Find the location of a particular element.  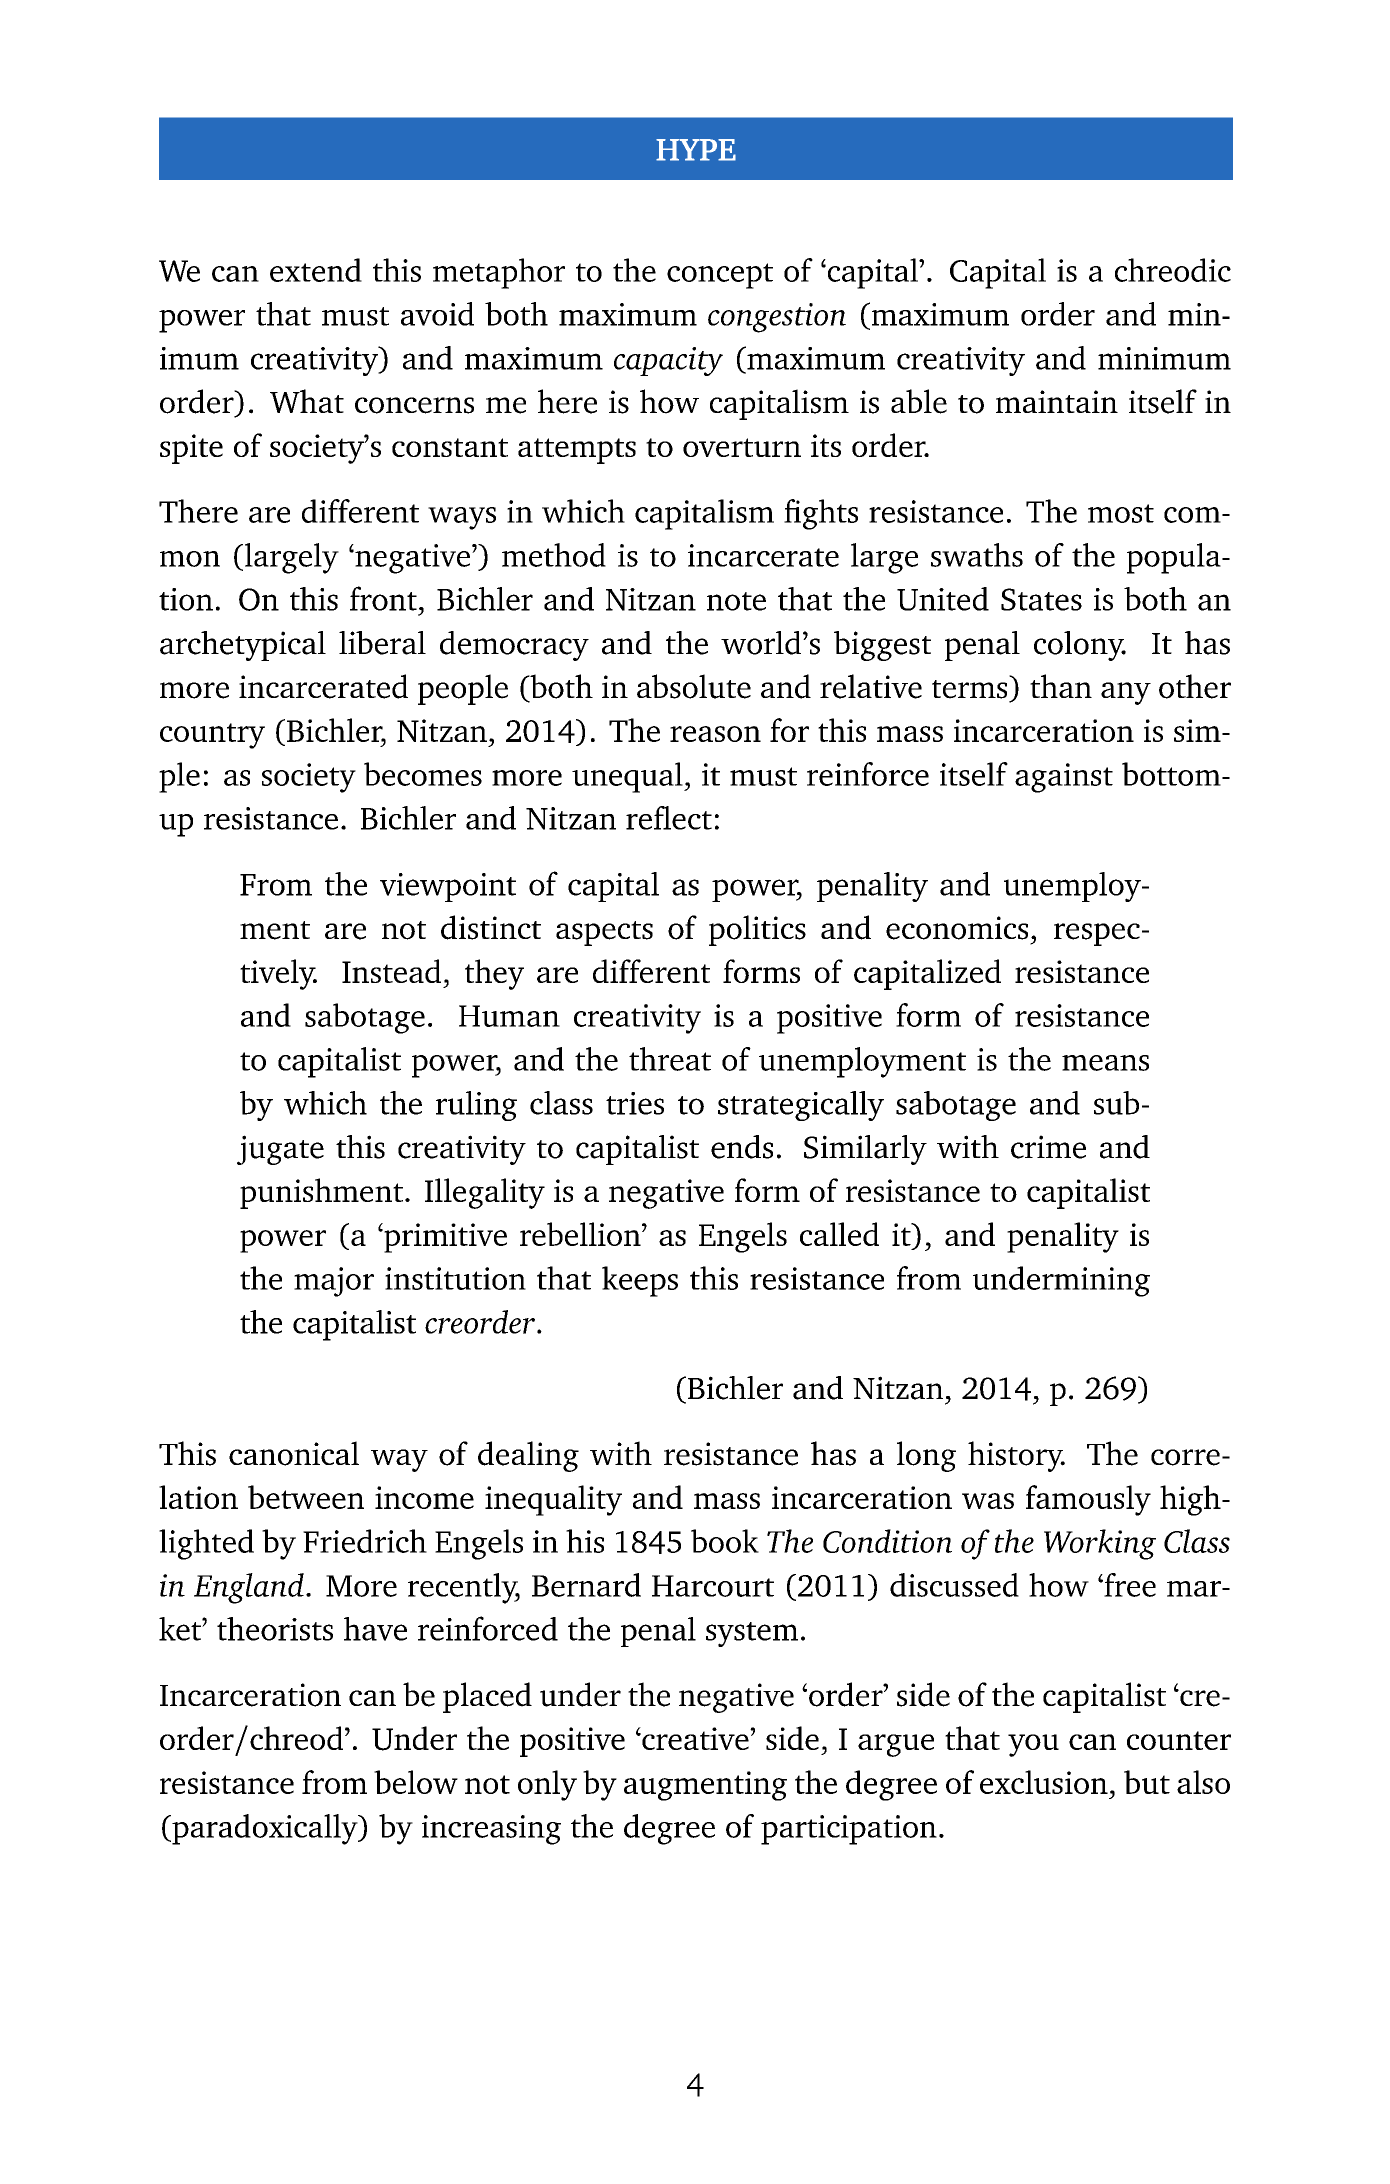

HYPE is located at coordinates (696, 150).
